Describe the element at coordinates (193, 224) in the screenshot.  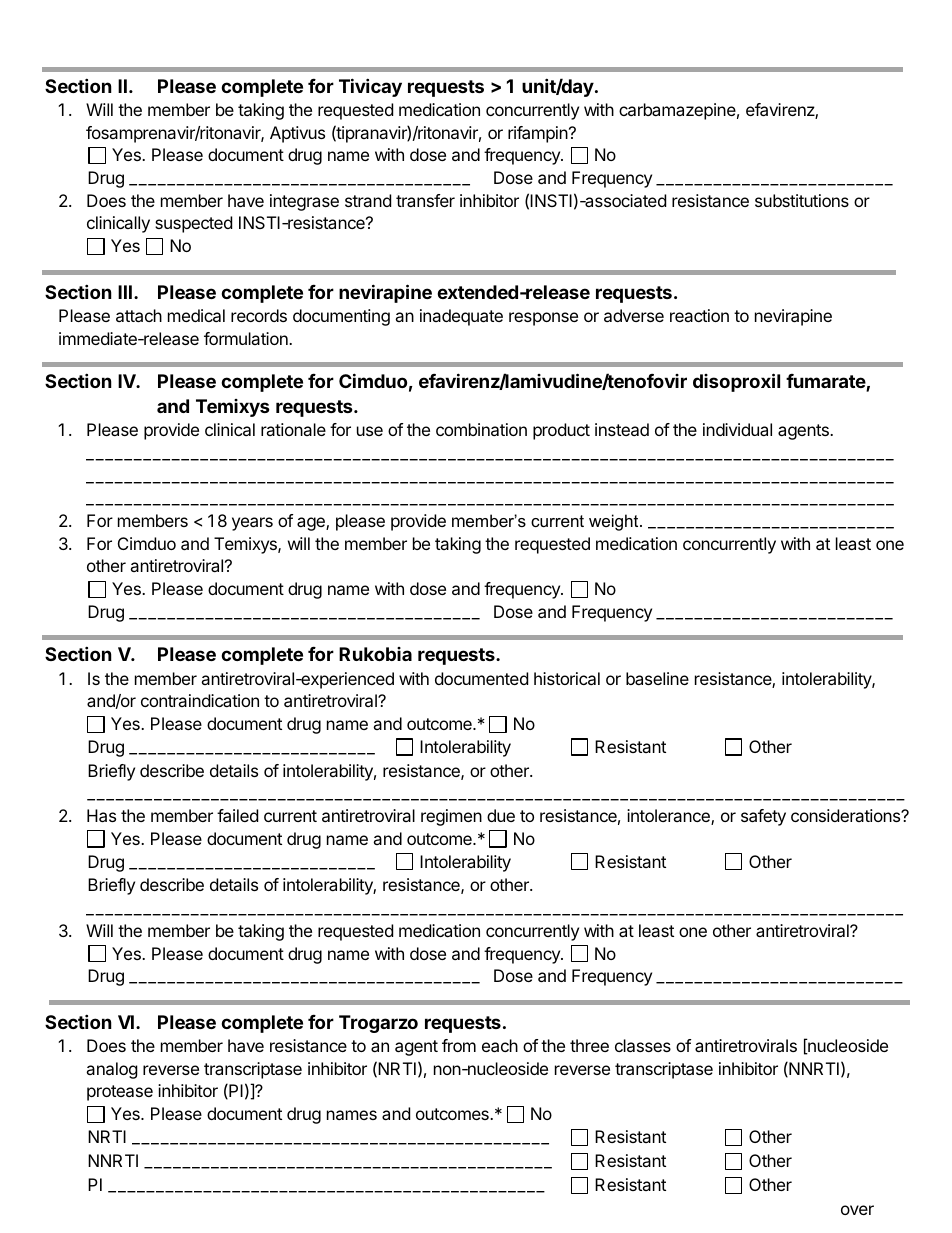
I see `suspected` at that location.
